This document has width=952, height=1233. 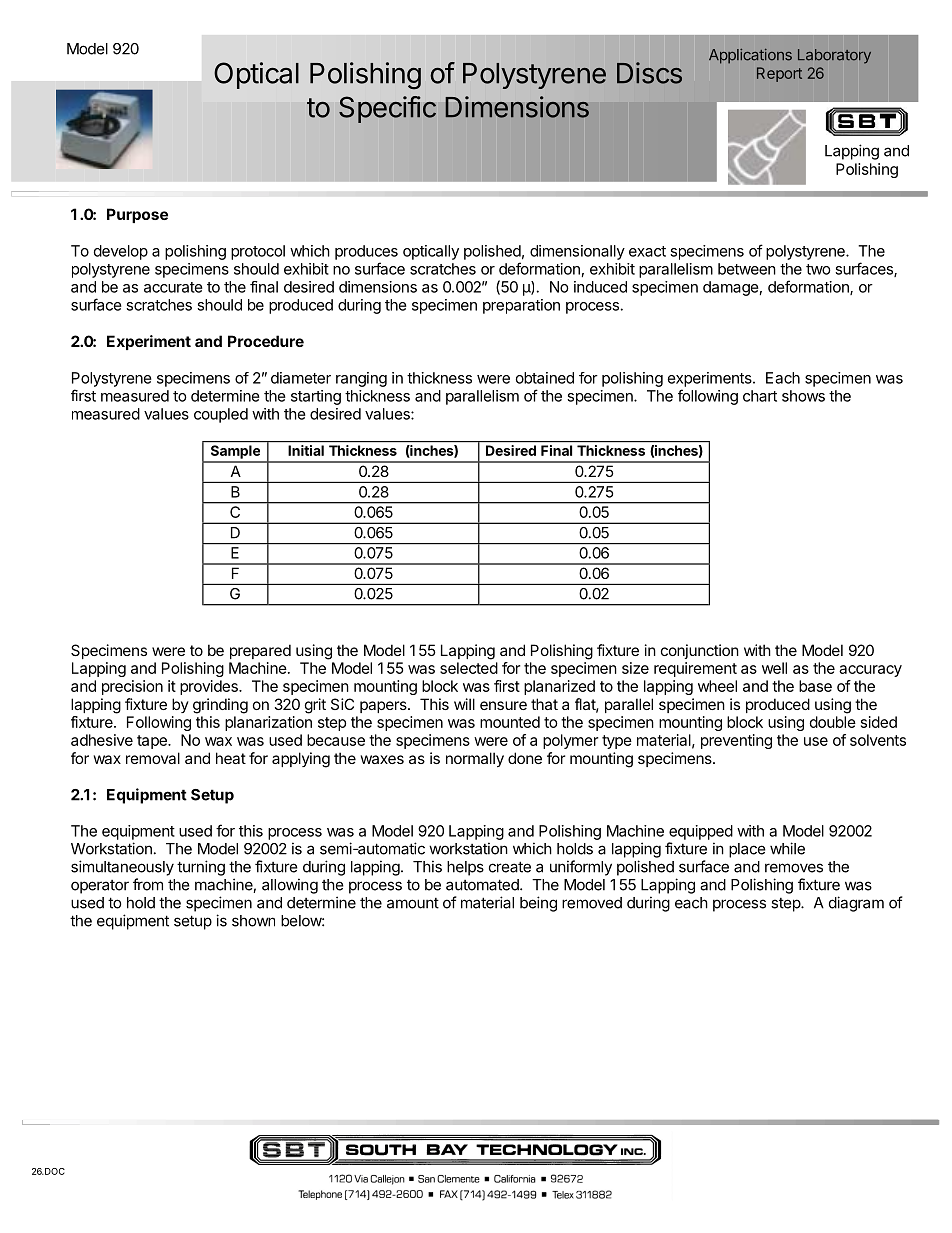 I want to click on accurate, so click(x=173, y=287).
